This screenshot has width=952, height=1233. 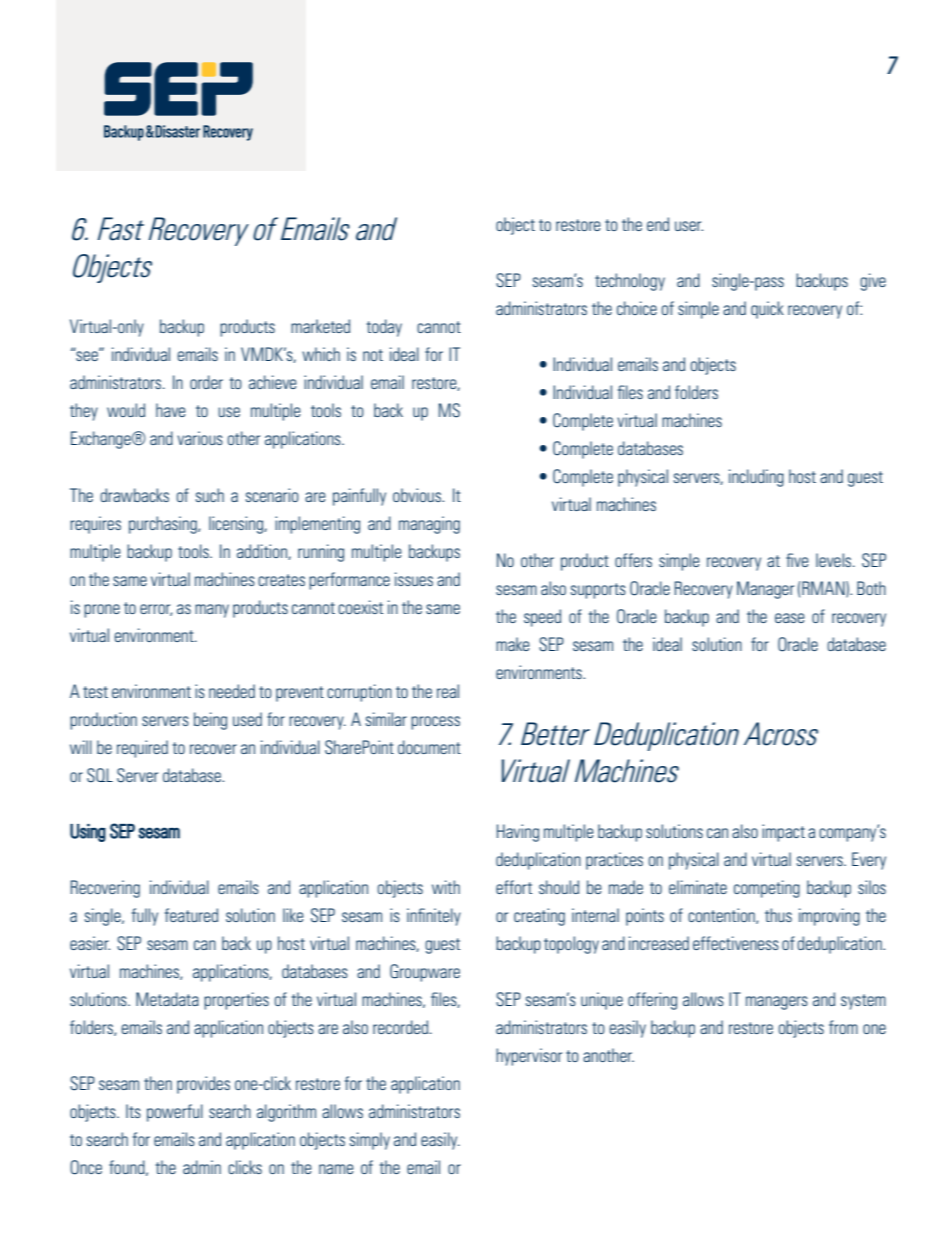 What do you see at coordinates (518, 833) in the screenshot?
I see `Having` at bounding box center [518, 833].
